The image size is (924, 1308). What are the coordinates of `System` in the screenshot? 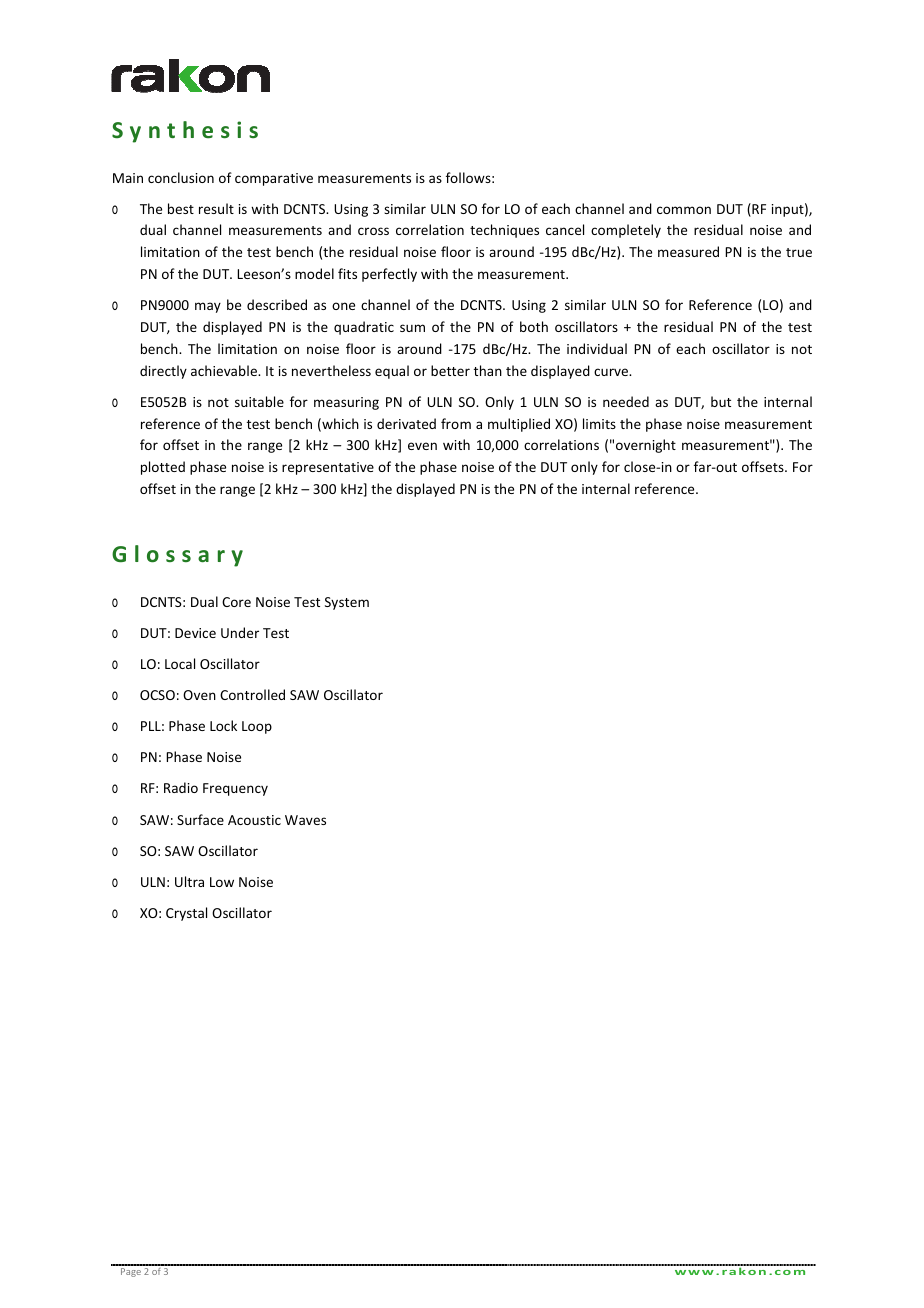 It's located at (347, 603).
